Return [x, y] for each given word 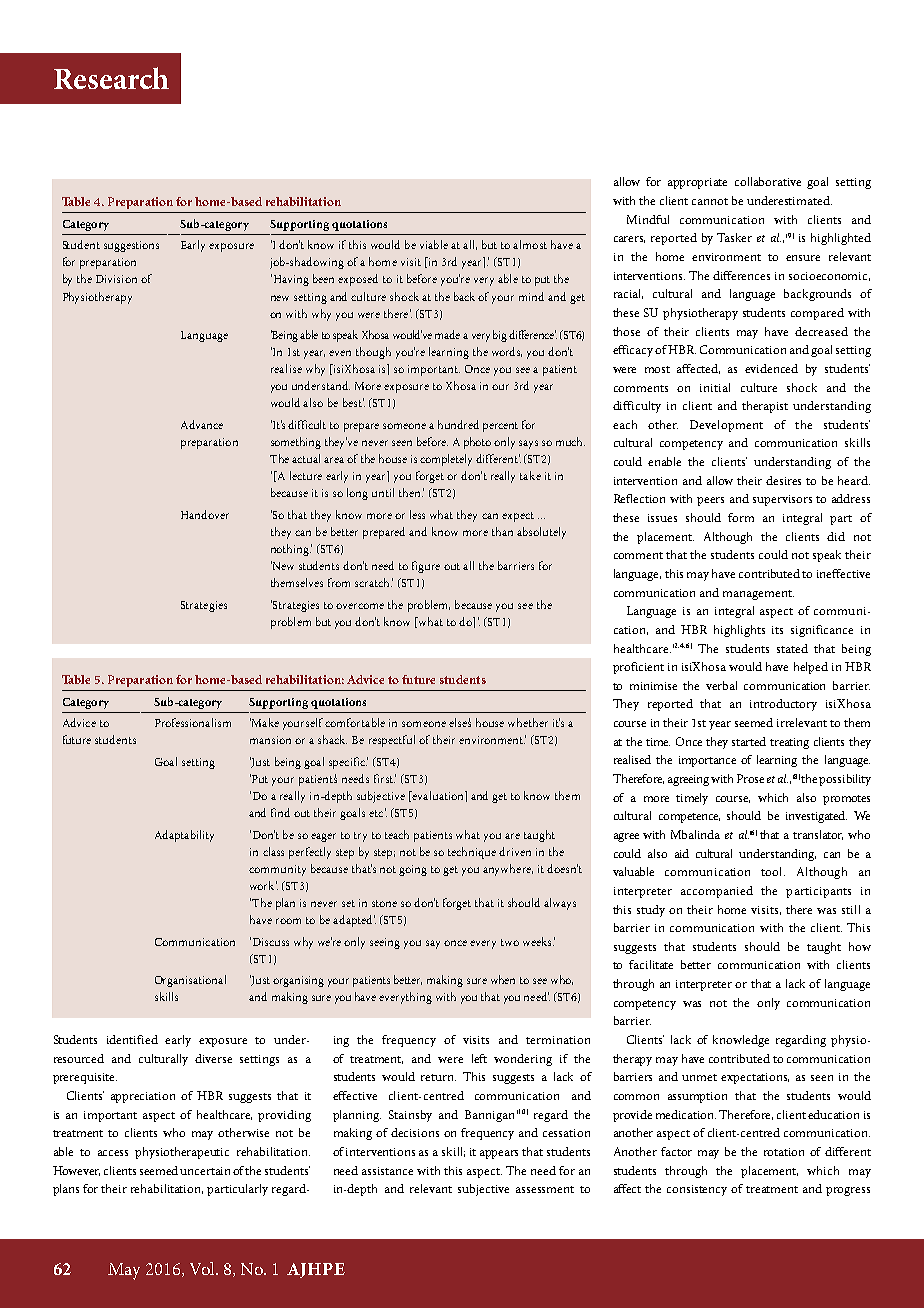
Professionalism [193, 722]
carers [629, 239]
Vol [203, 1268]
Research [111, 78]
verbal [721, 685]
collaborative [768, 181]
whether [528, 722]
